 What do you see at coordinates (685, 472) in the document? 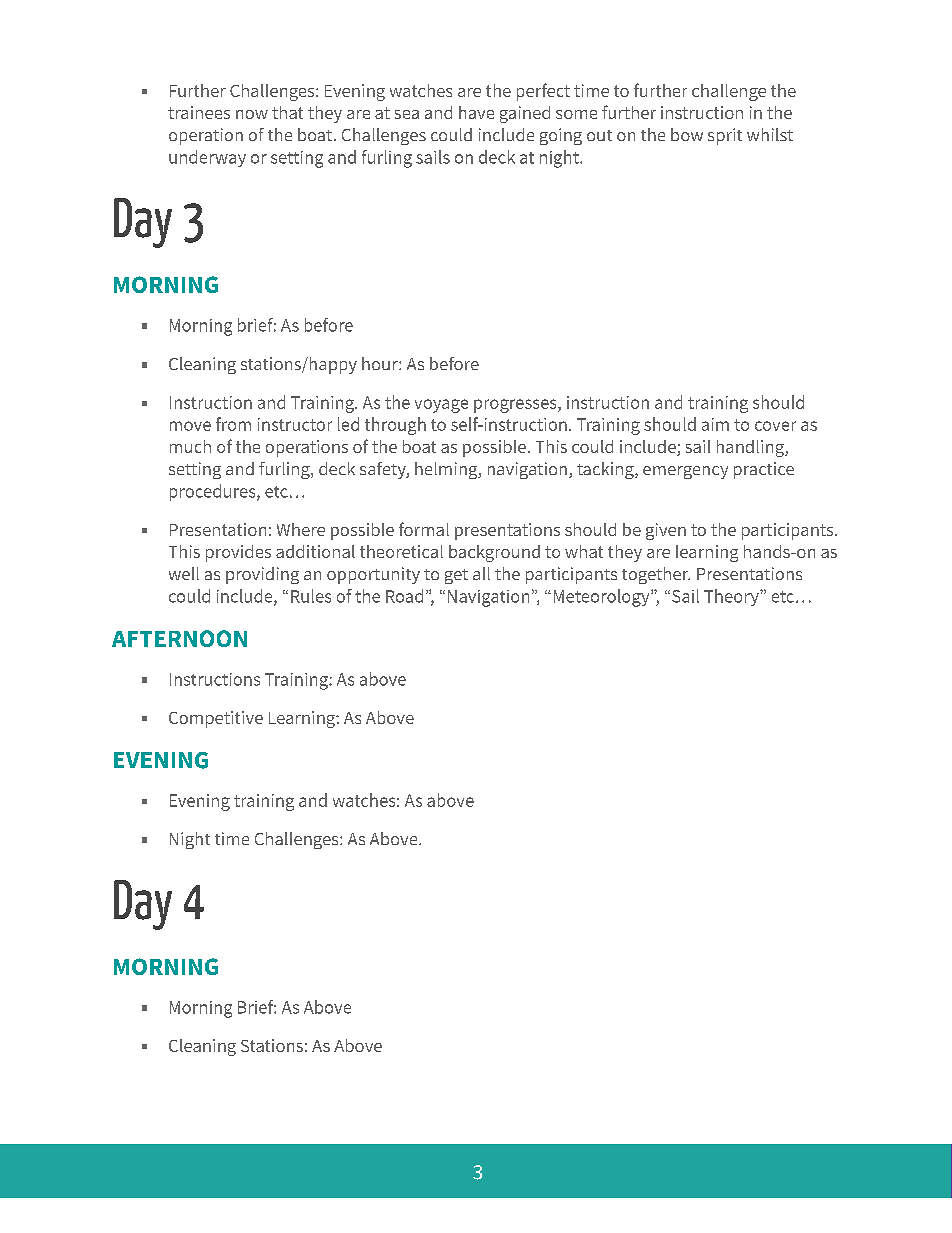
I see `emergency` at bounding box center [685, 472].
